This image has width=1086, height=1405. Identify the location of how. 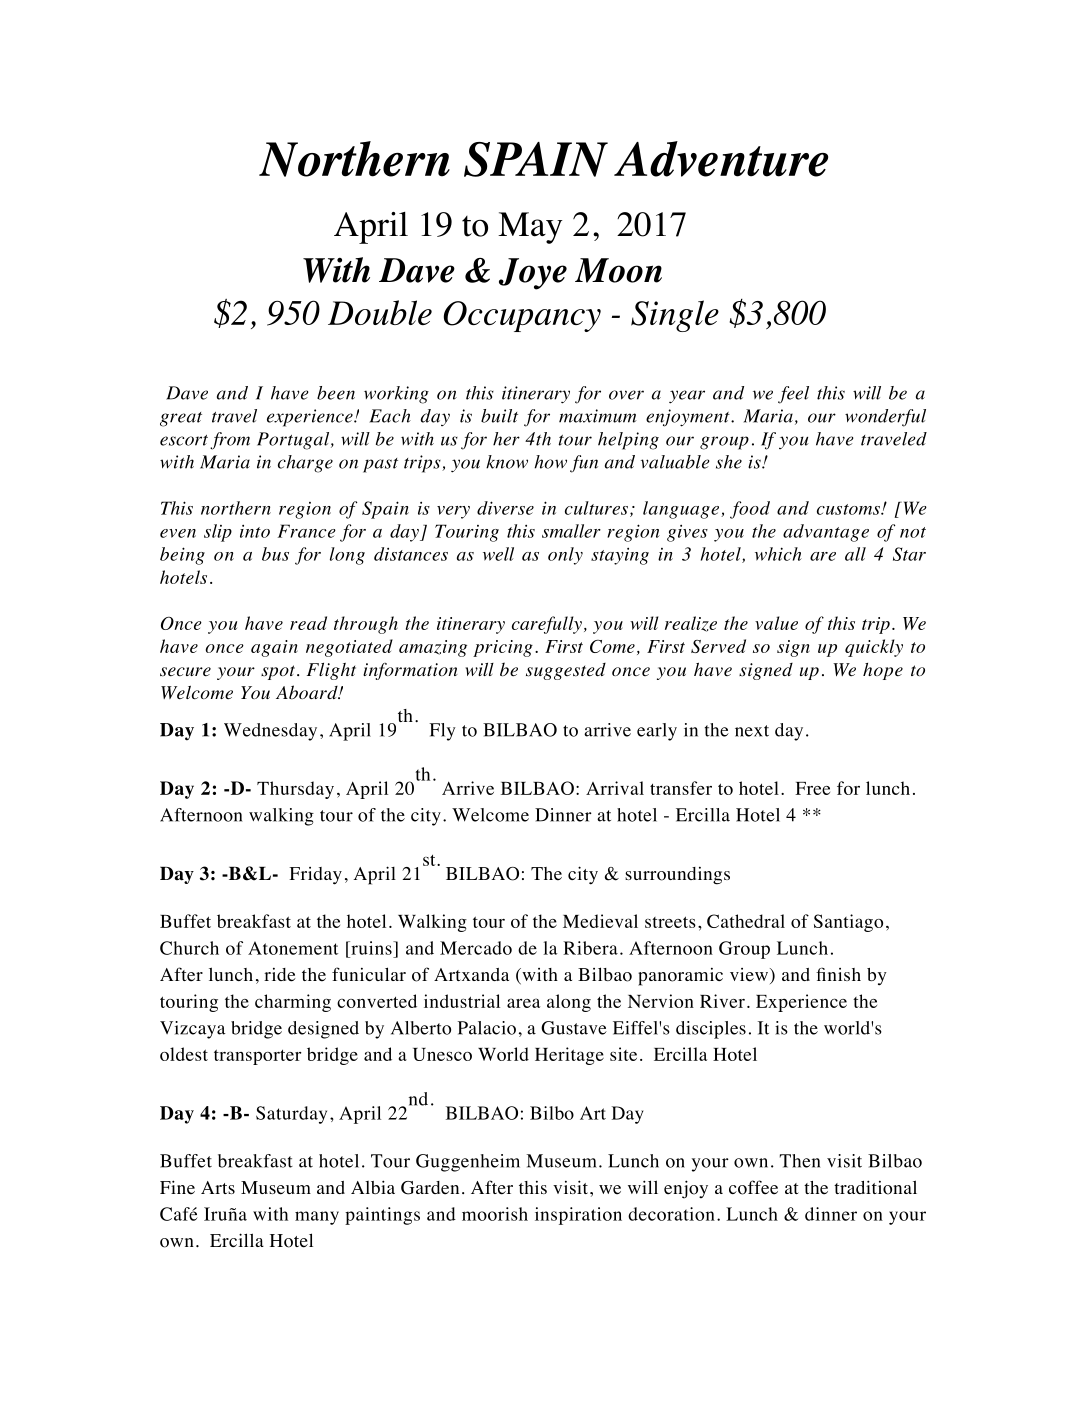
(550, 462).
